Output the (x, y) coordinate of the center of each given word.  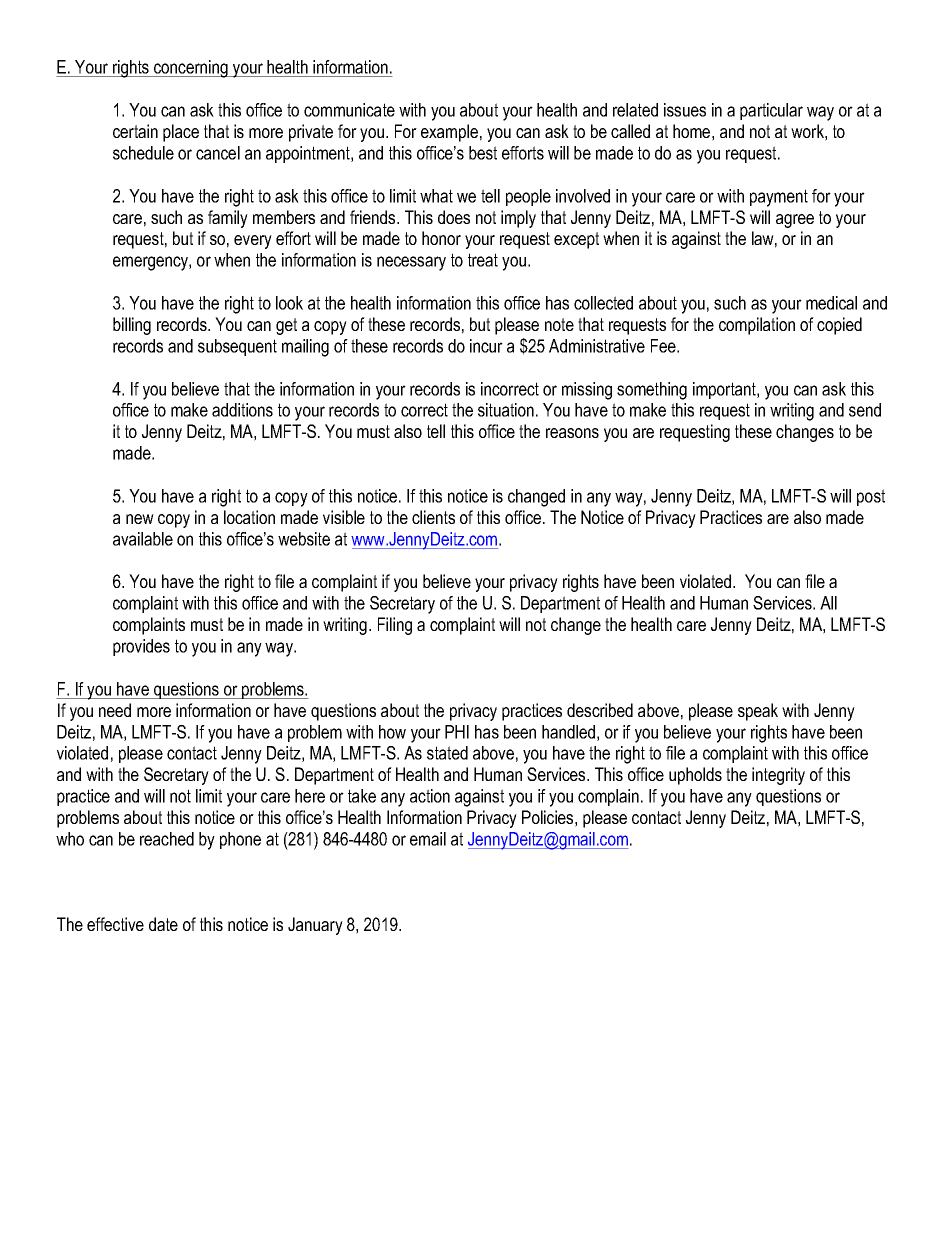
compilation (757, 326)
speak (758, 712)
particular (771, 111)
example (449, 133)
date (163, 924)
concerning (191, 69)
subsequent (237, 347)
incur (486, 346)
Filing (395, 626)
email (428, 839)
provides (141, 647)
